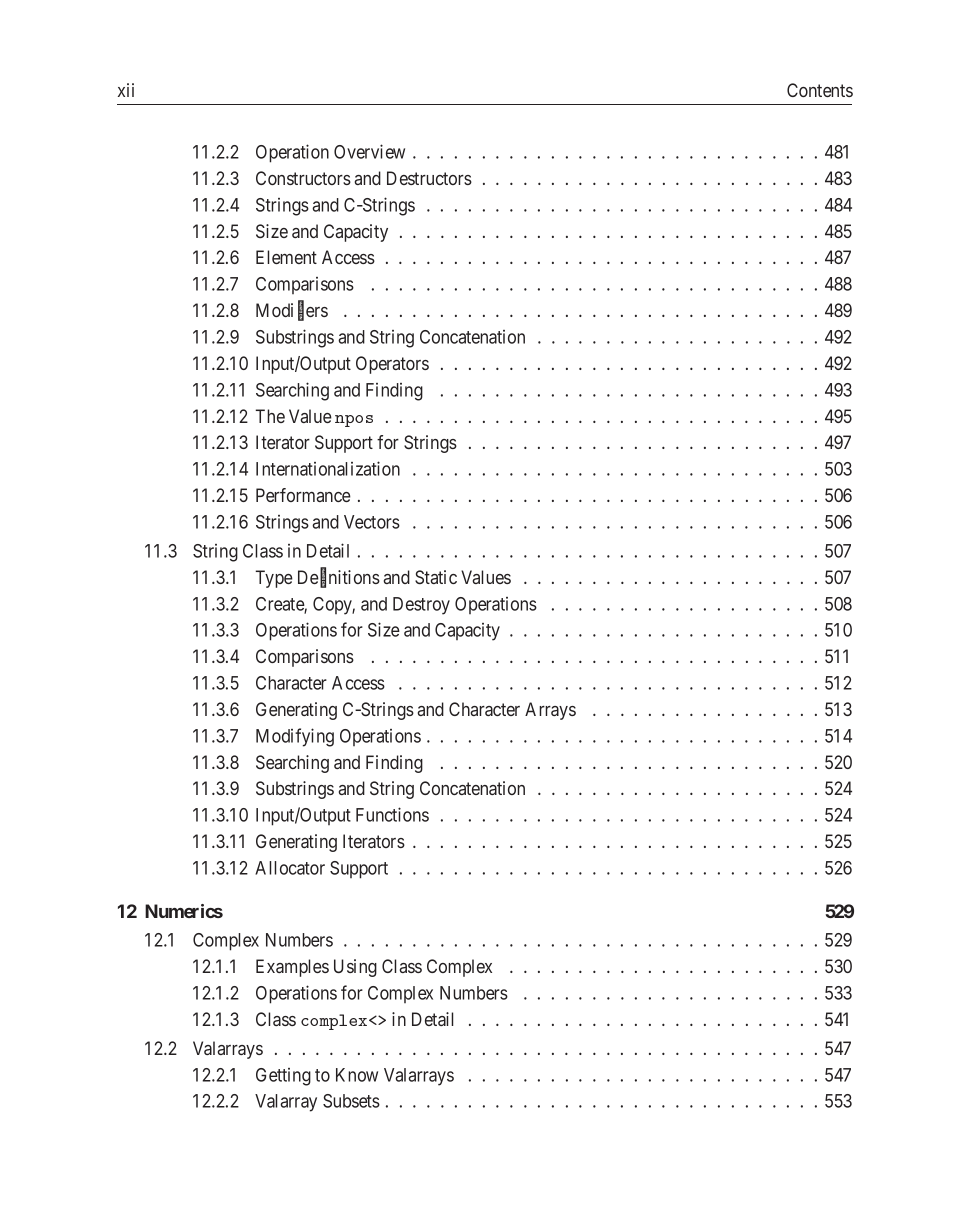  Describe the element at coordinates (421, 606) in the document. I see `Destroy` at that location.
